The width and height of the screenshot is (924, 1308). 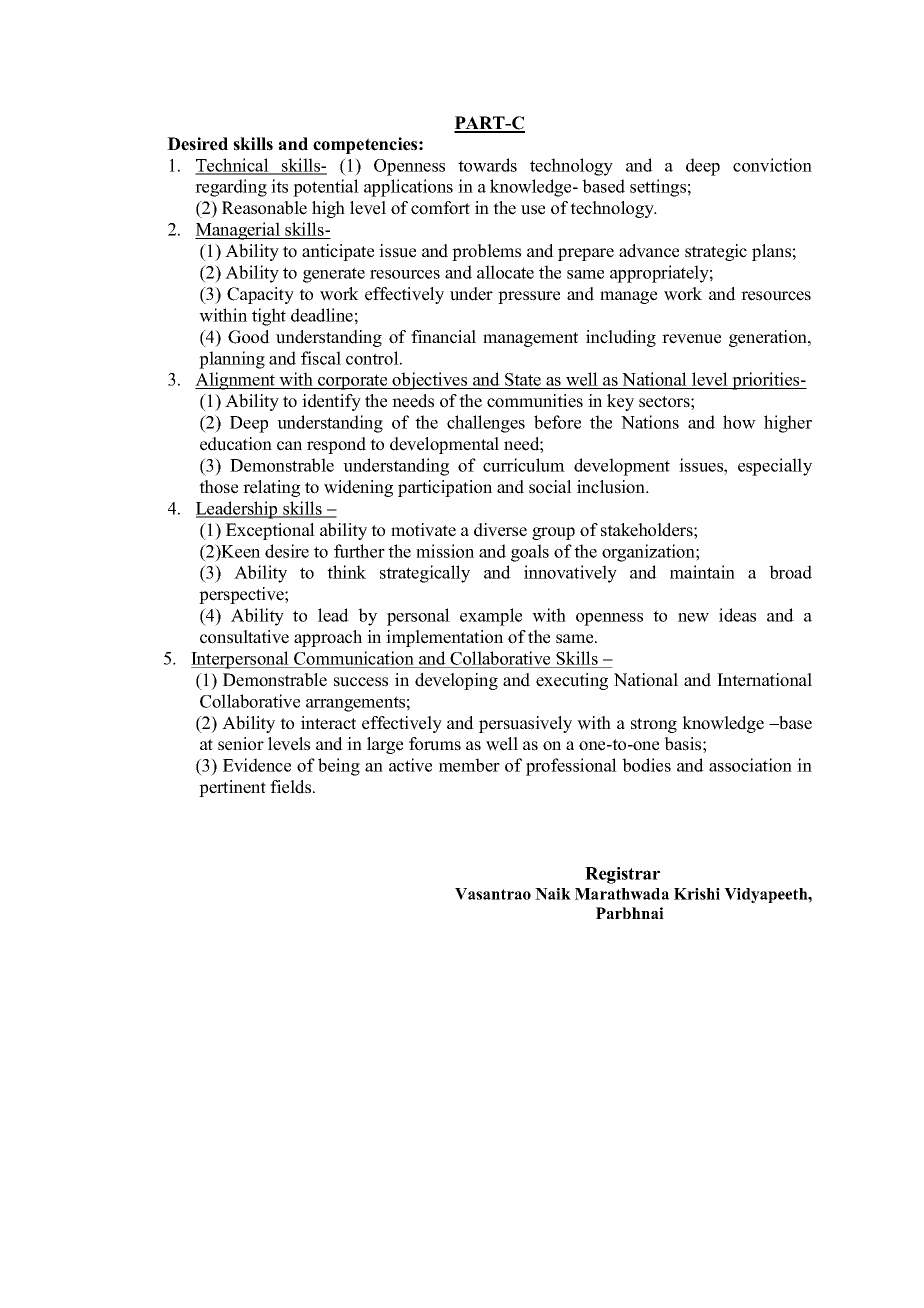 What do you see at coordinates (654, 725) in the screenshot?
I see `strong` at bounding box center [654, 725].
